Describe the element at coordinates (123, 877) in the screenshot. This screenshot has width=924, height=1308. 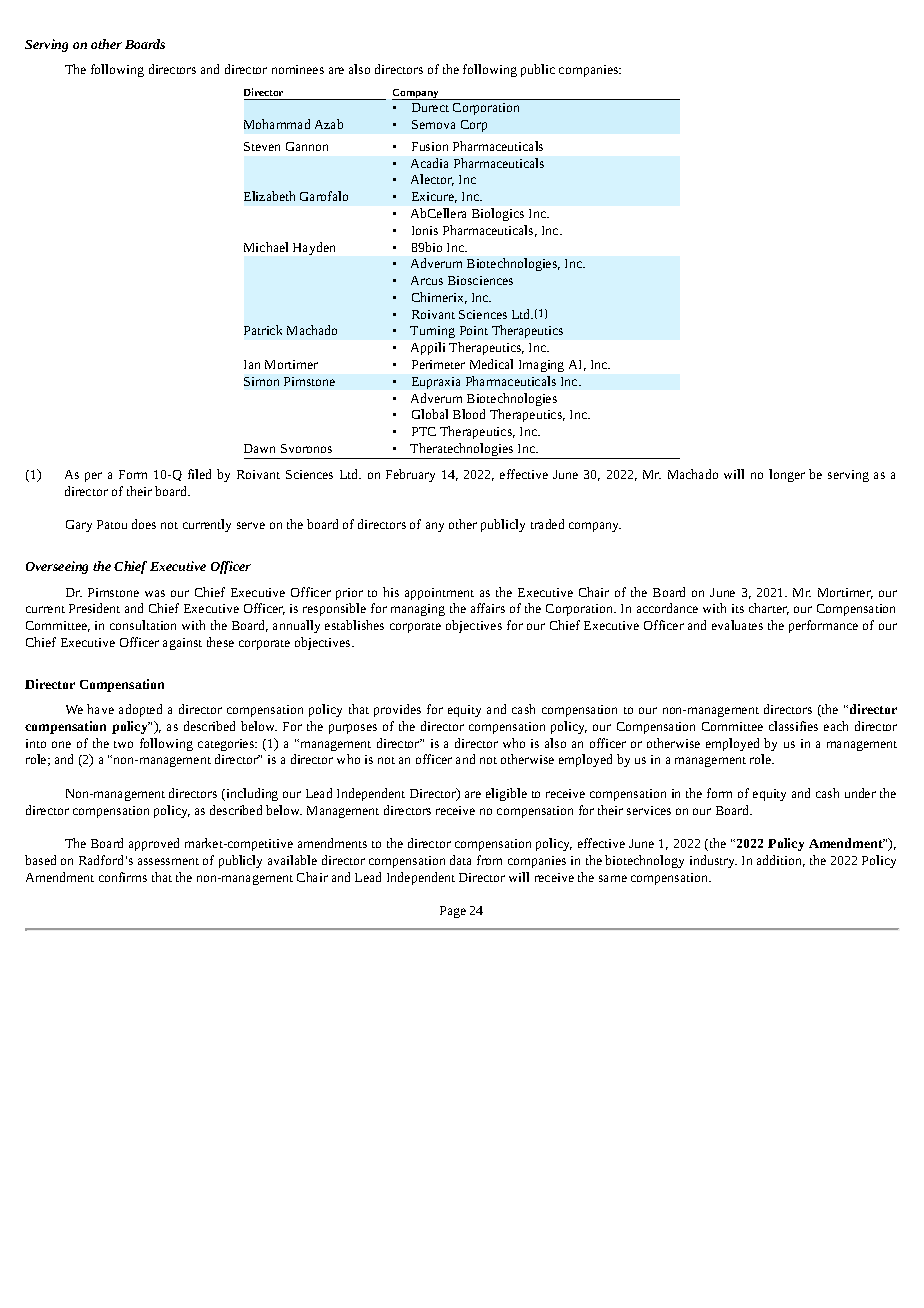
I see `confirms` at that location.
